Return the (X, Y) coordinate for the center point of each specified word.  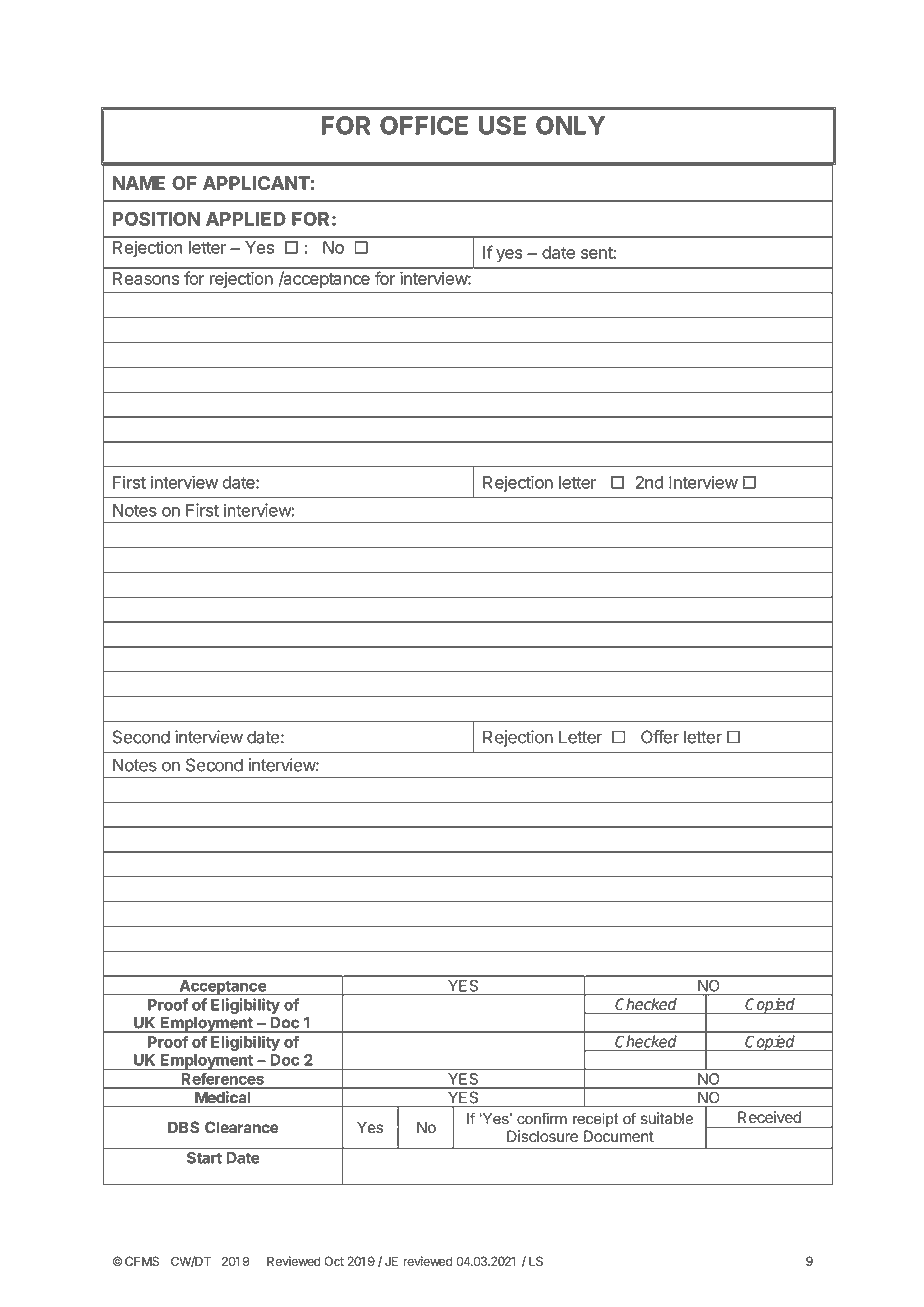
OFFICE (424, 125)
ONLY (570, 125)
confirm (542, 1118)
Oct (334, 1261)
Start (204, 1158)
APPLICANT (256, 183)
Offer (660, 737)
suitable (667, 1118)
